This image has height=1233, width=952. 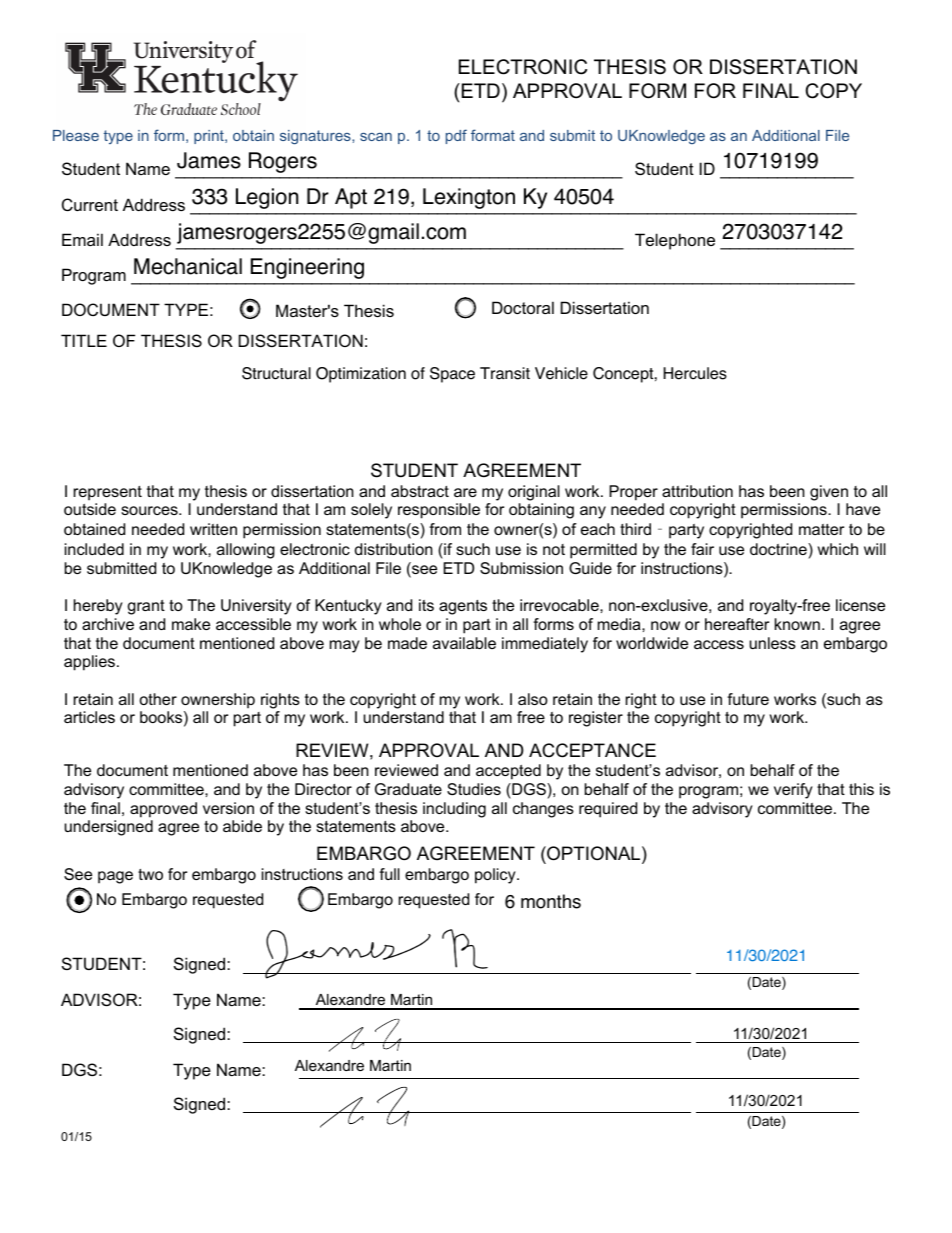 I want to click on Telephone, so click(x=675, y=241).
